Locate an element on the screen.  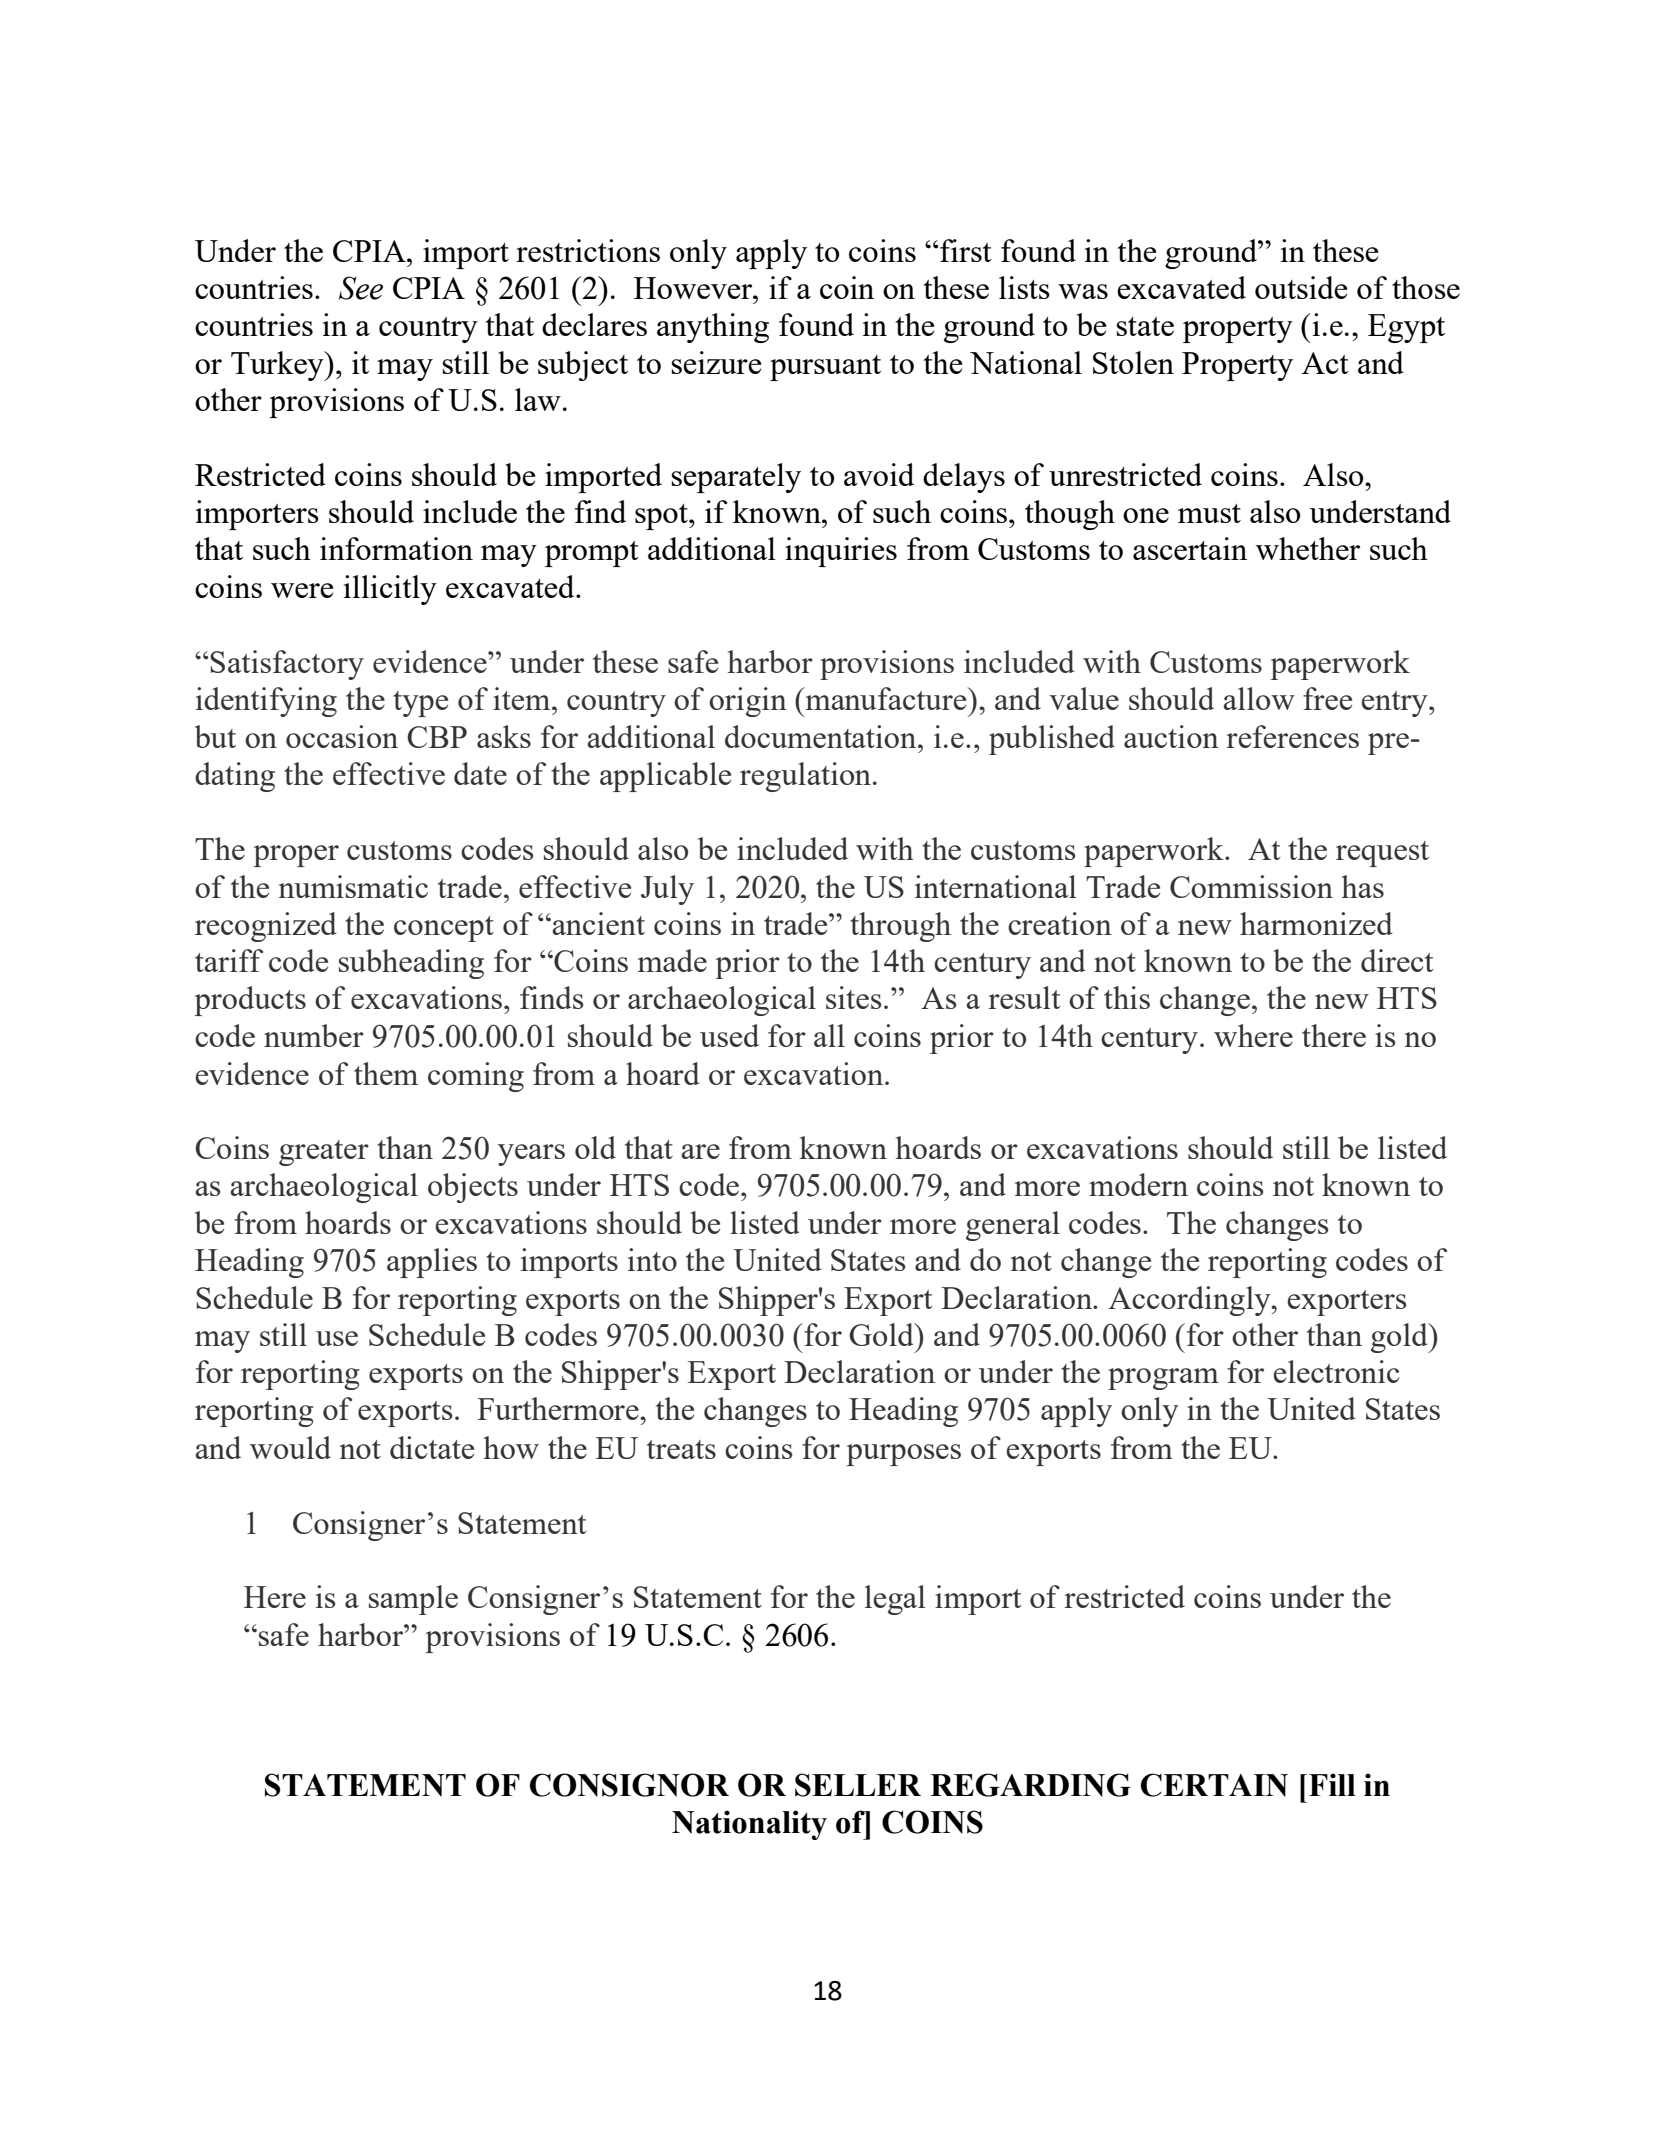
into is located at coordinates (652, 1259).
